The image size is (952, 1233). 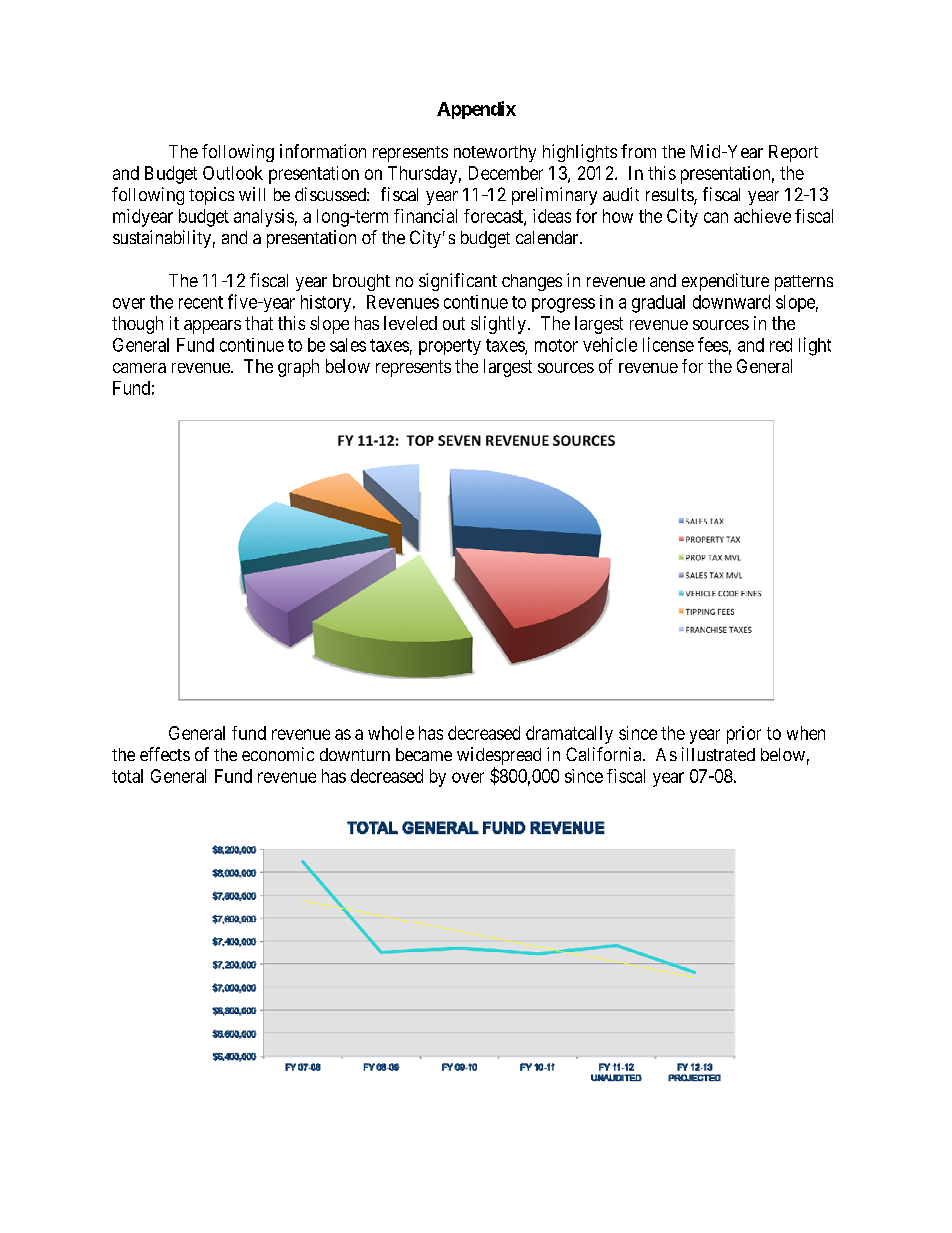 What do you see at coordinates (201, 302) in the screenshot?
I see `recent` at bounding box center [201, 302].
